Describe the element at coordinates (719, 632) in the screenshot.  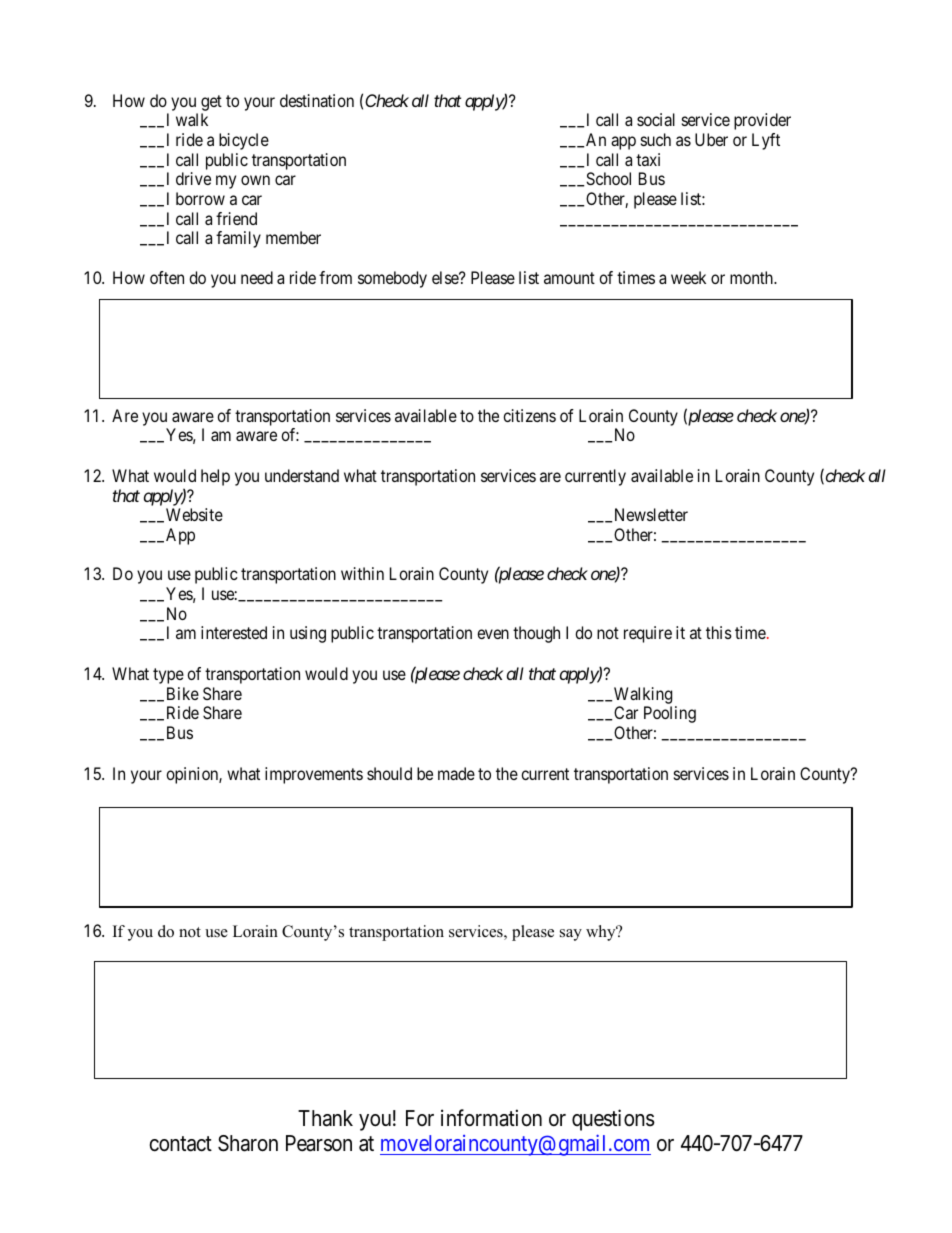
I see `this` at that location.
